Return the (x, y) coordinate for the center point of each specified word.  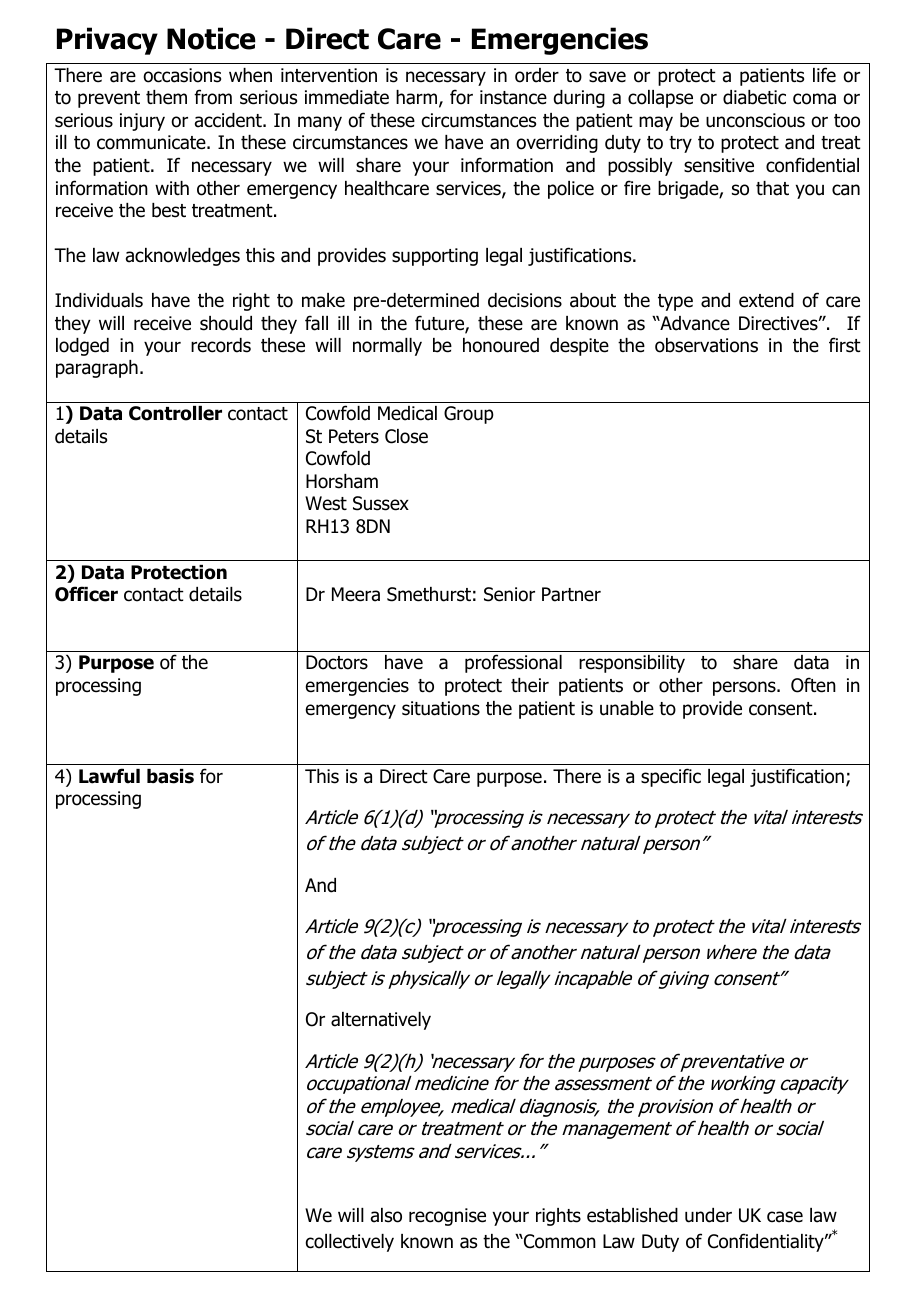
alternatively (381, 1021)
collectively (350, 1243)
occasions (182, 75)
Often (813, 685)
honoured (501, 345)
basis (170, 776)
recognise (447, 1217)
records (221, 345)
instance (513, 97)
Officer (86, 594)
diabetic (754, 97)
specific (671, 777)
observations (706, 345)
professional (513, 663)
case (785, 1217)
